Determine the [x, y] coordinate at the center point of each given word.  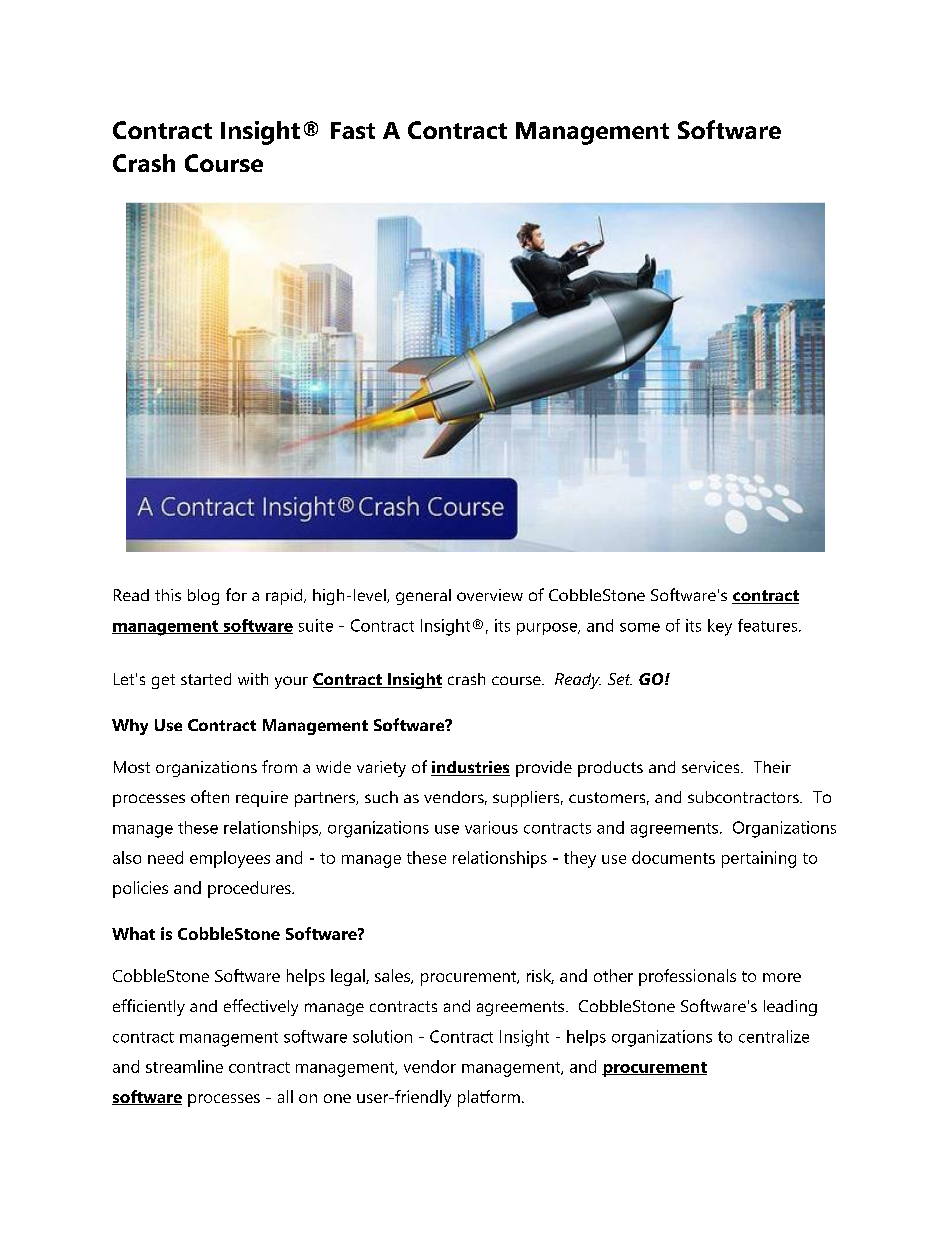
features [769, 625]
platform [489, 1098]
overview [490, 595]
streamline [184, 1066]
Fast [353, 130]
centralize [774, 1036]
